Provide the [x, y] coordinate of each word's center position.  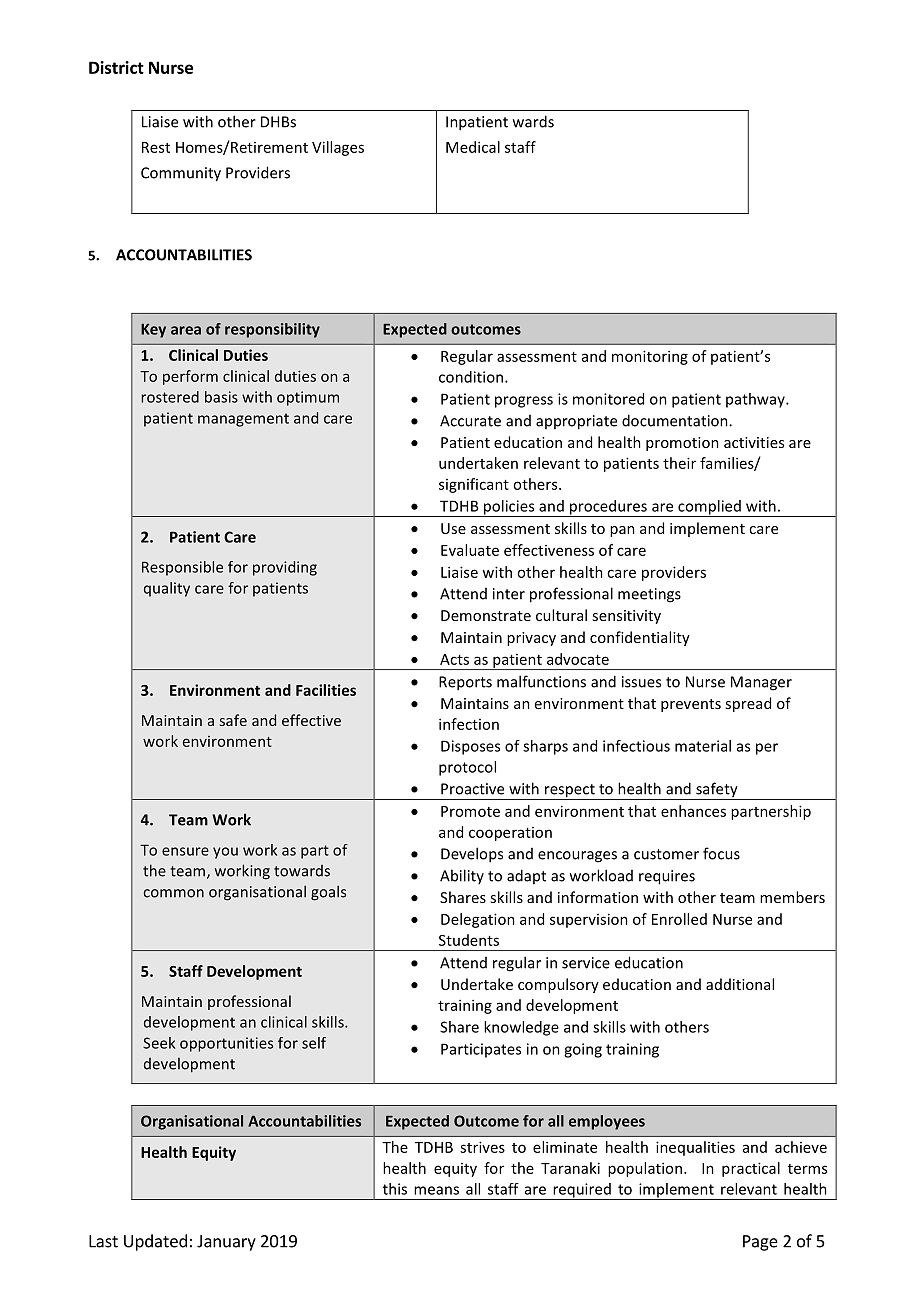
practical [751, 1169]
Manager [761, 683]
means [436, 1190]
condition [472, 377]
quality [167, 589]
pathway [756, 400]
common [173, 893]
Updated [155, 1242]
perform [190, 377]
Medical [473, 147]
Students [469, 940]
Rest [156, 147]
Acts [454, 659]
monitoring [650, 357]
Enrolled [679, 919]
